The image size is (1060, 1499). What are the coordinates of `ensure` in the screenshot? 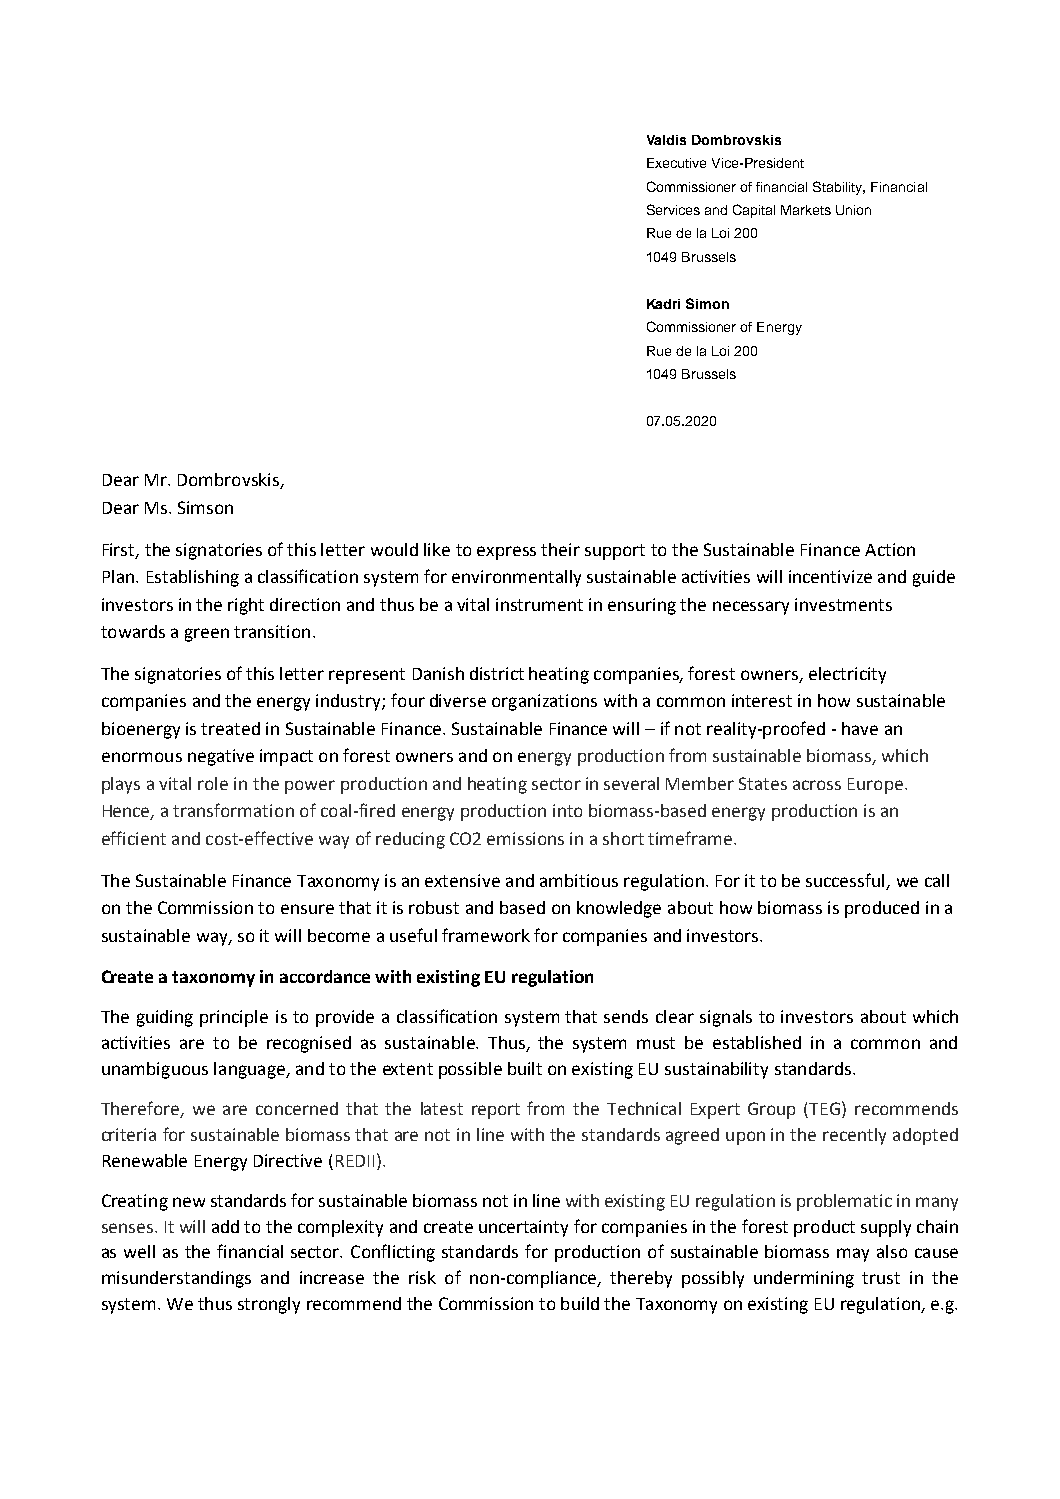 It's located at (307, 909).
